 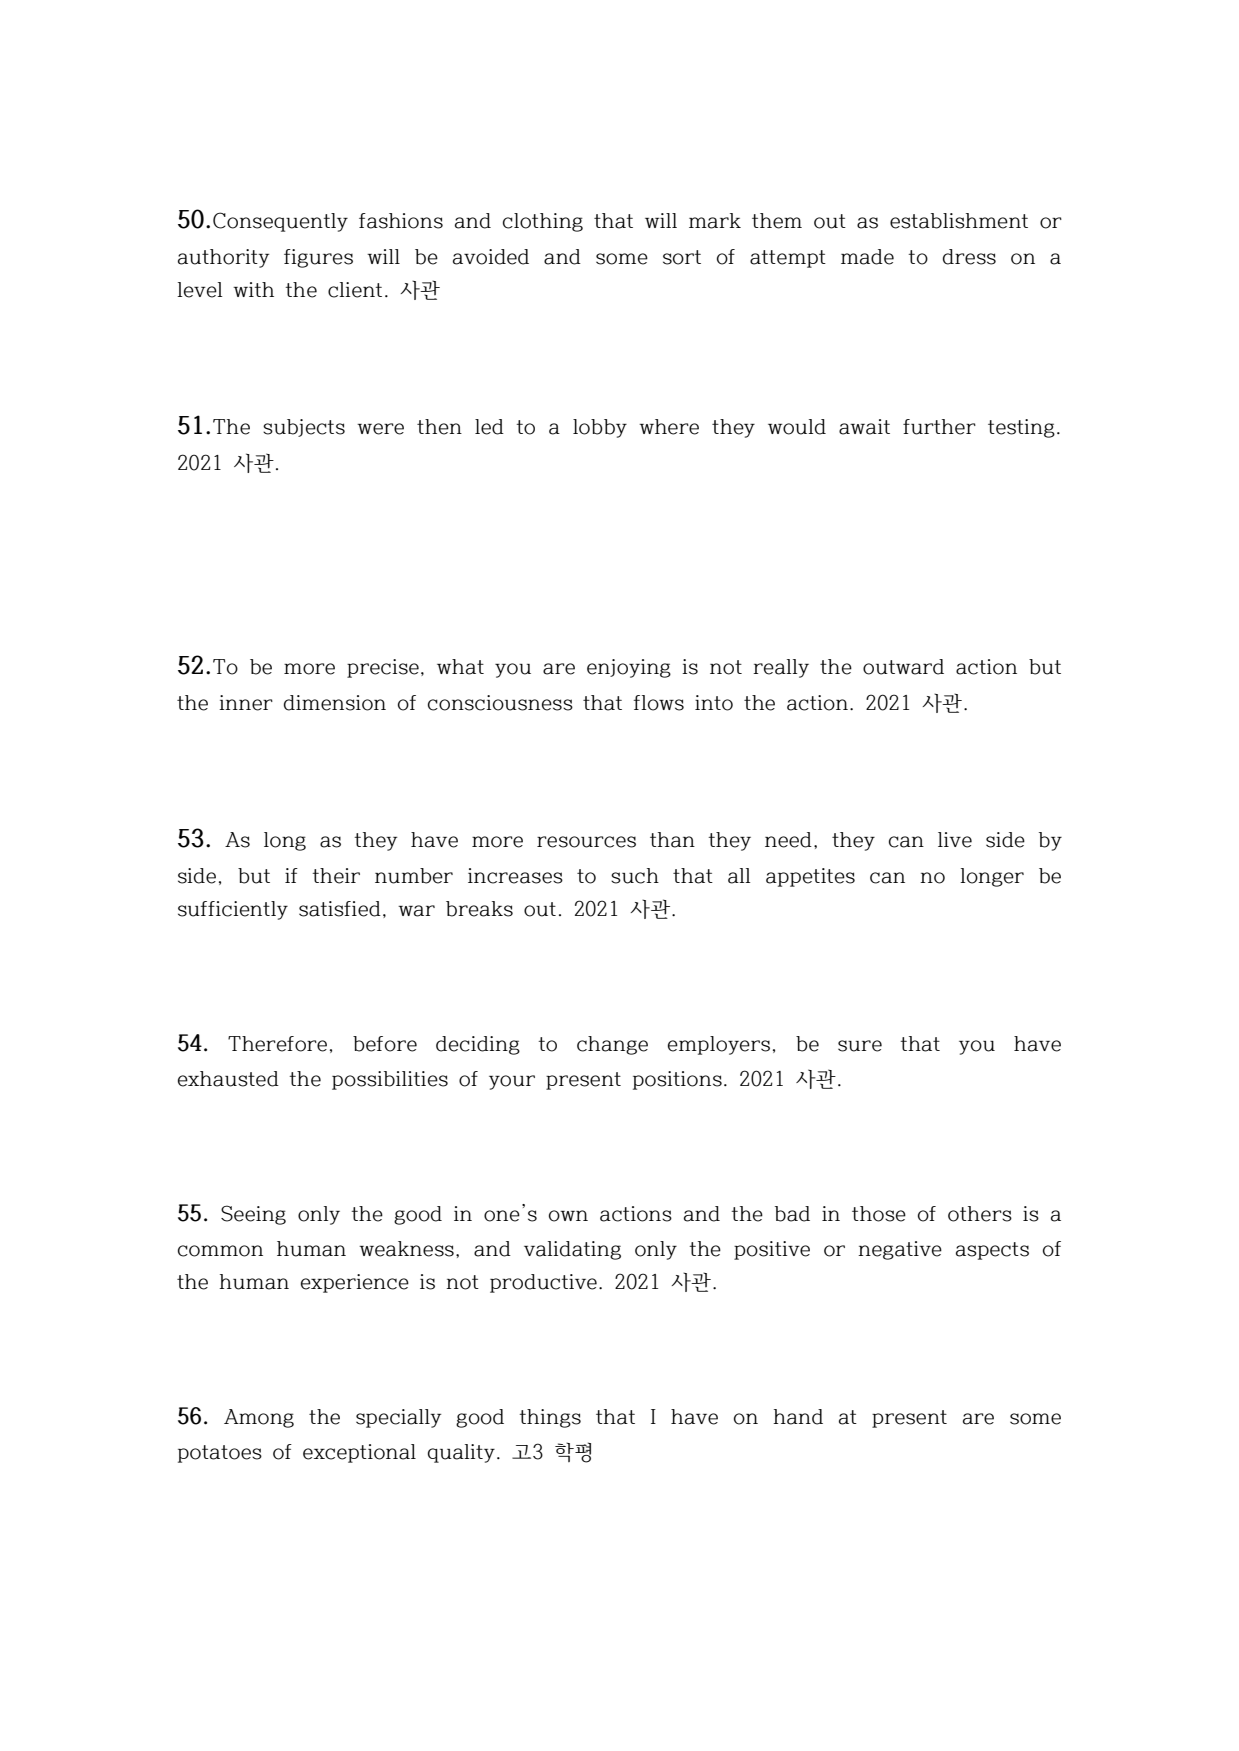 I want to click on dress, so click(x=969, y=257).
